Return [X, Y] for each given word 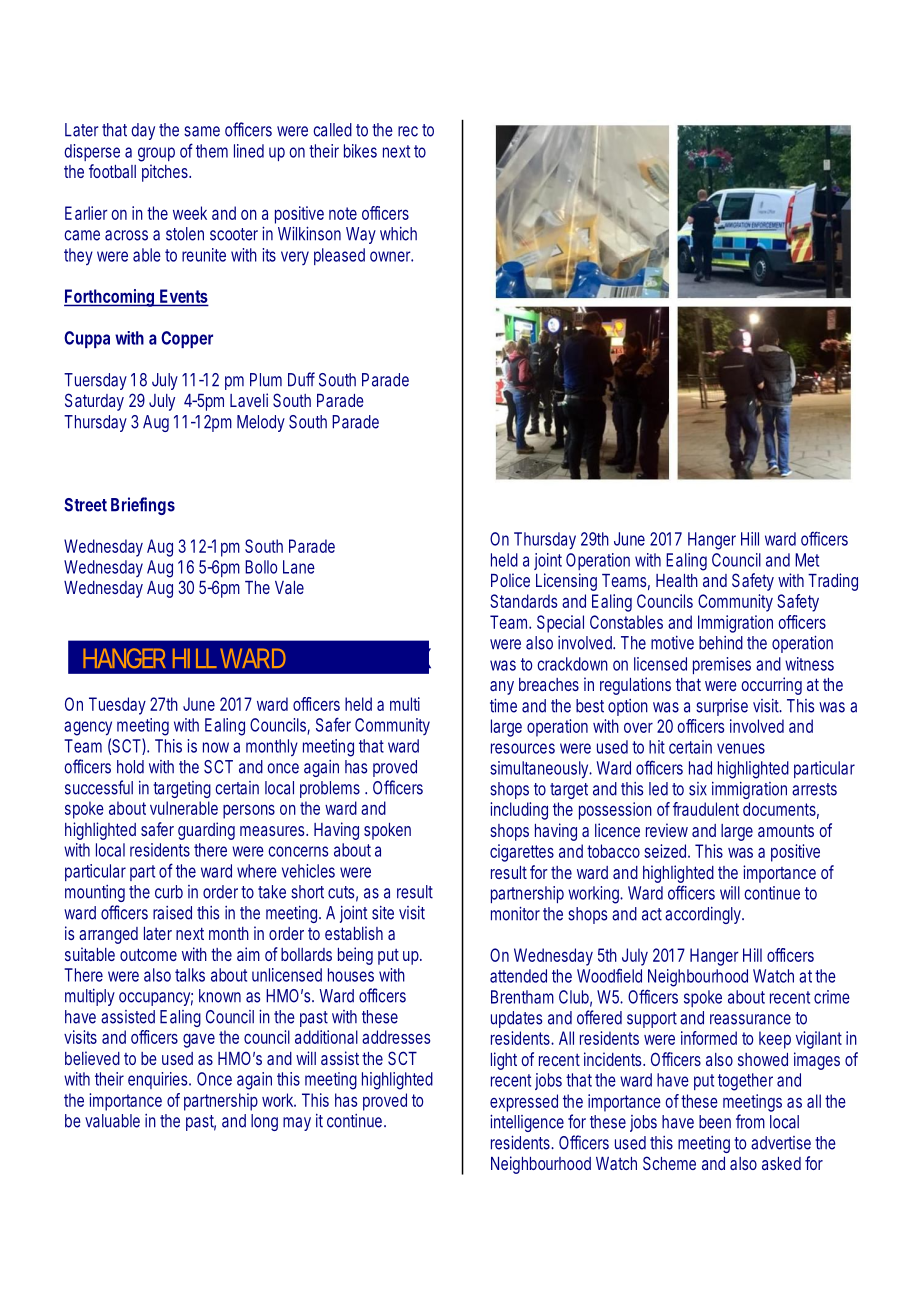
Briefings [143, 506]
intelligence [527, 1123]
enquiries [157, 1080]
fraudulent [706, 809]
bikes [360, 151]
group [156, 154]
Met [807, 560]
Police [510, 580]
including [519, 811]
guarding [206, 831]
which [398, 234]
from [750, 1121]
